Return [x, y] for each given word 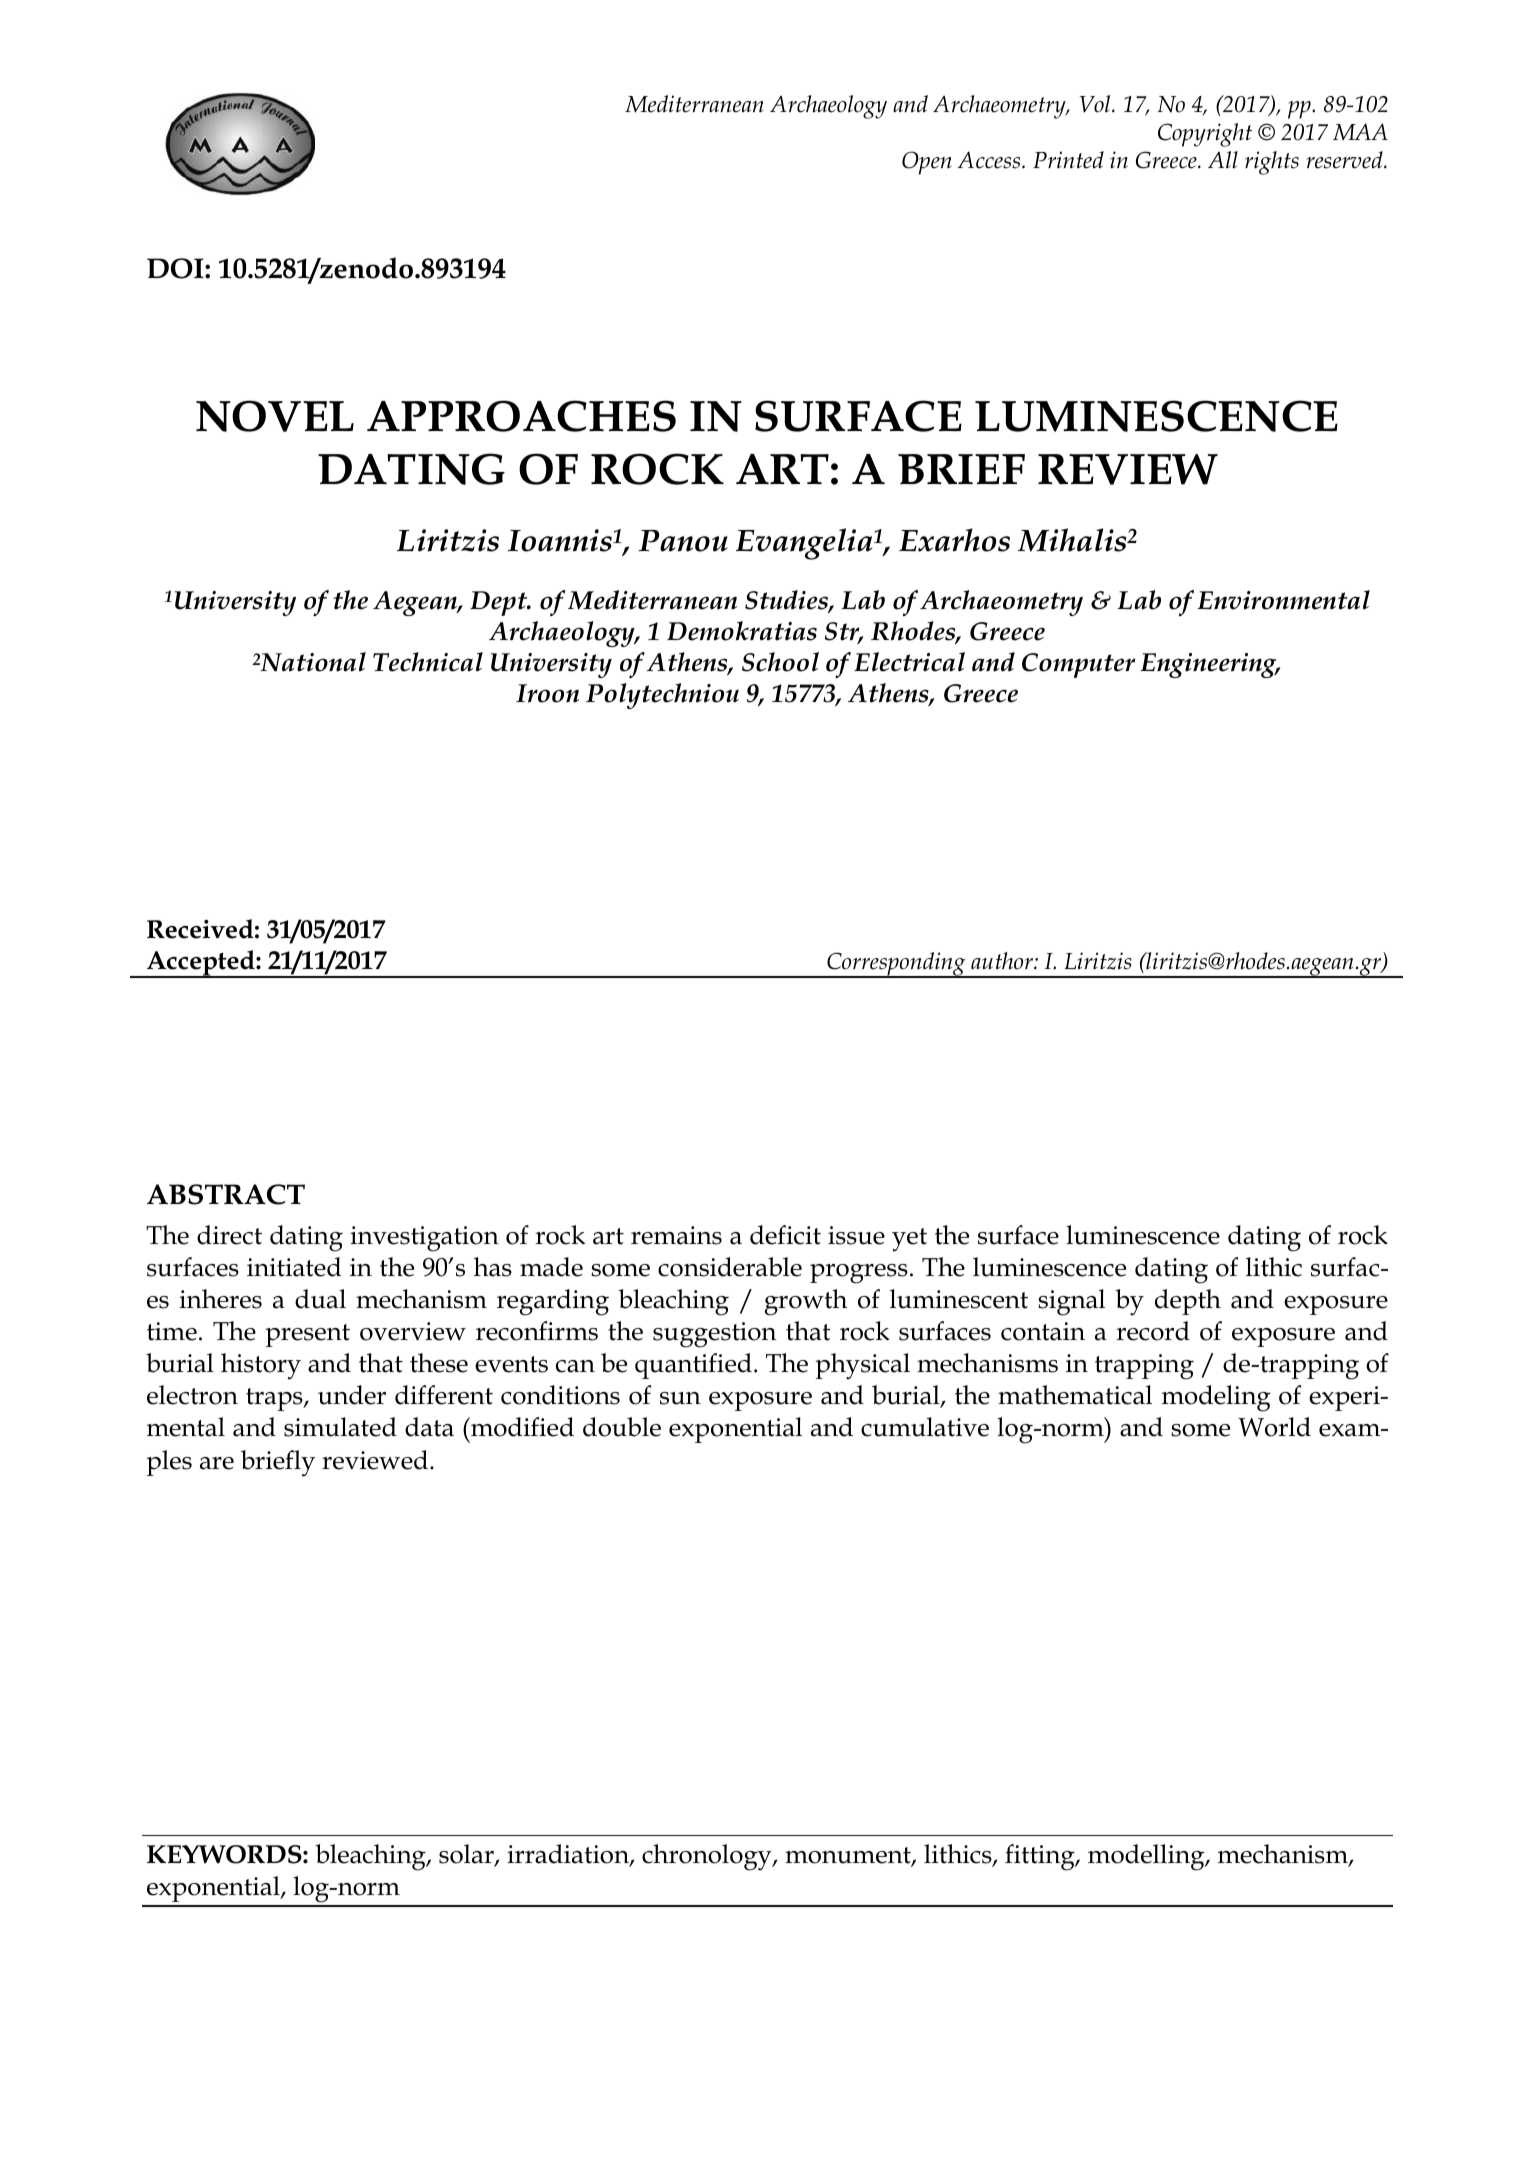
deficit [785, 1235]
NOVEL [275, 416]
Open [927, 163]
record [1153, 1331]
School [780, 662]
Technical [428, 662]
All [1223, 160]
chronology [708, 1857]
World [1274, 1427]
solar [467, 1855]
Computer [1078, 665]
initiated [294, 1267]
